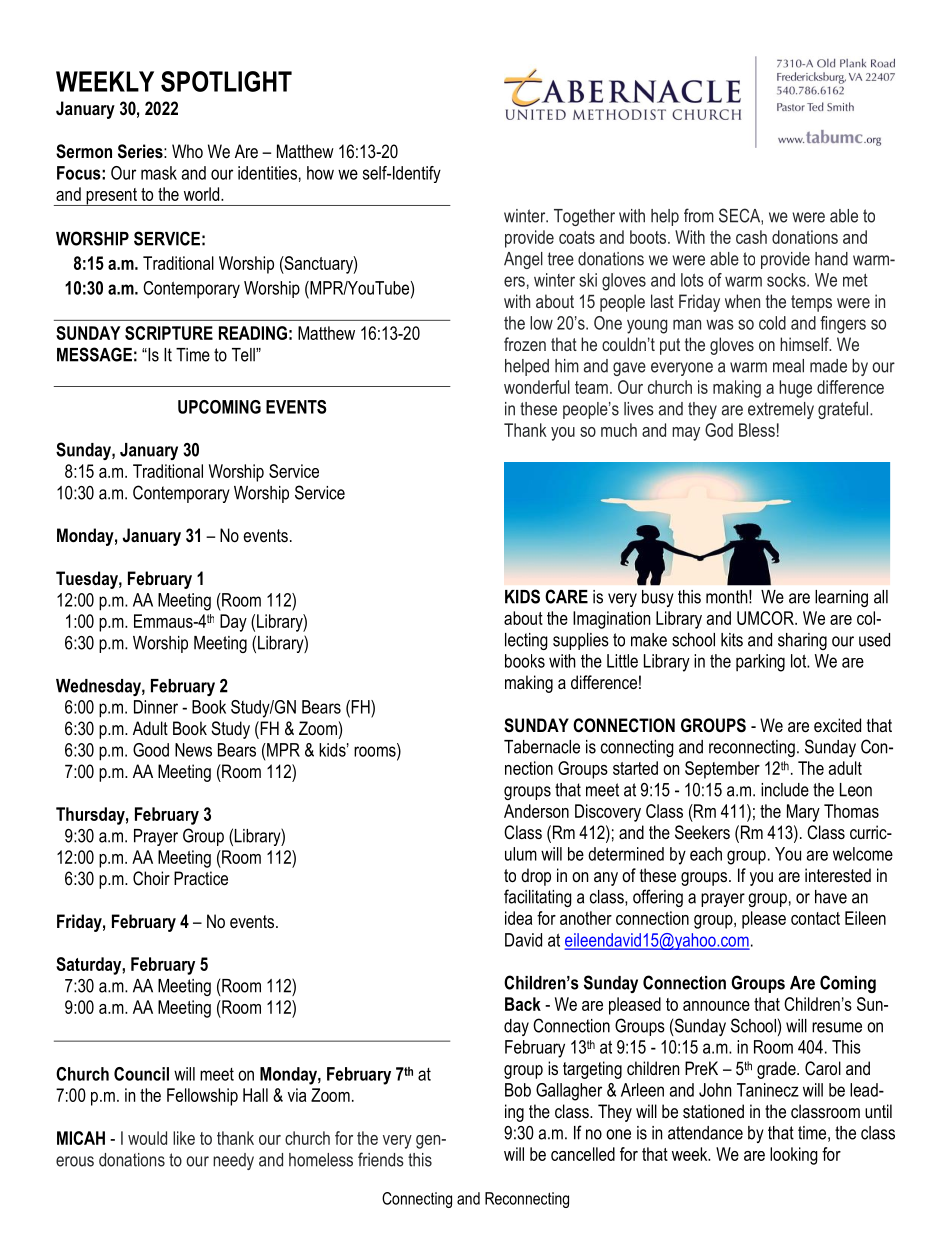 Image resolution: width=952 pixels, height=1233 pixels. I want to click on Practice, so click(201, 878).
